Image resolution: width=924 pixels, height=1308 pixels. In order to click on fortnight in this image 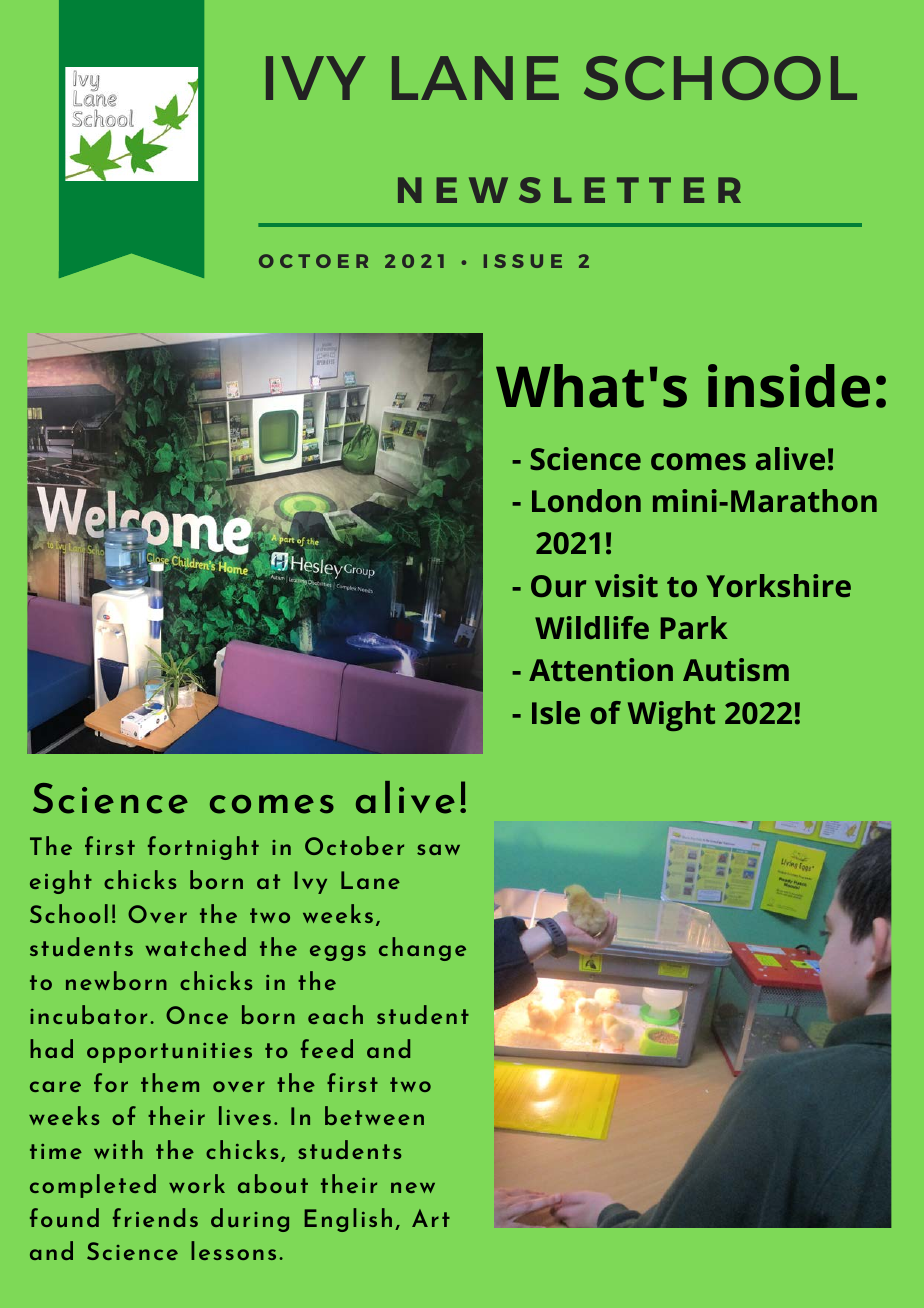, I will do `click(203, 848)`.
